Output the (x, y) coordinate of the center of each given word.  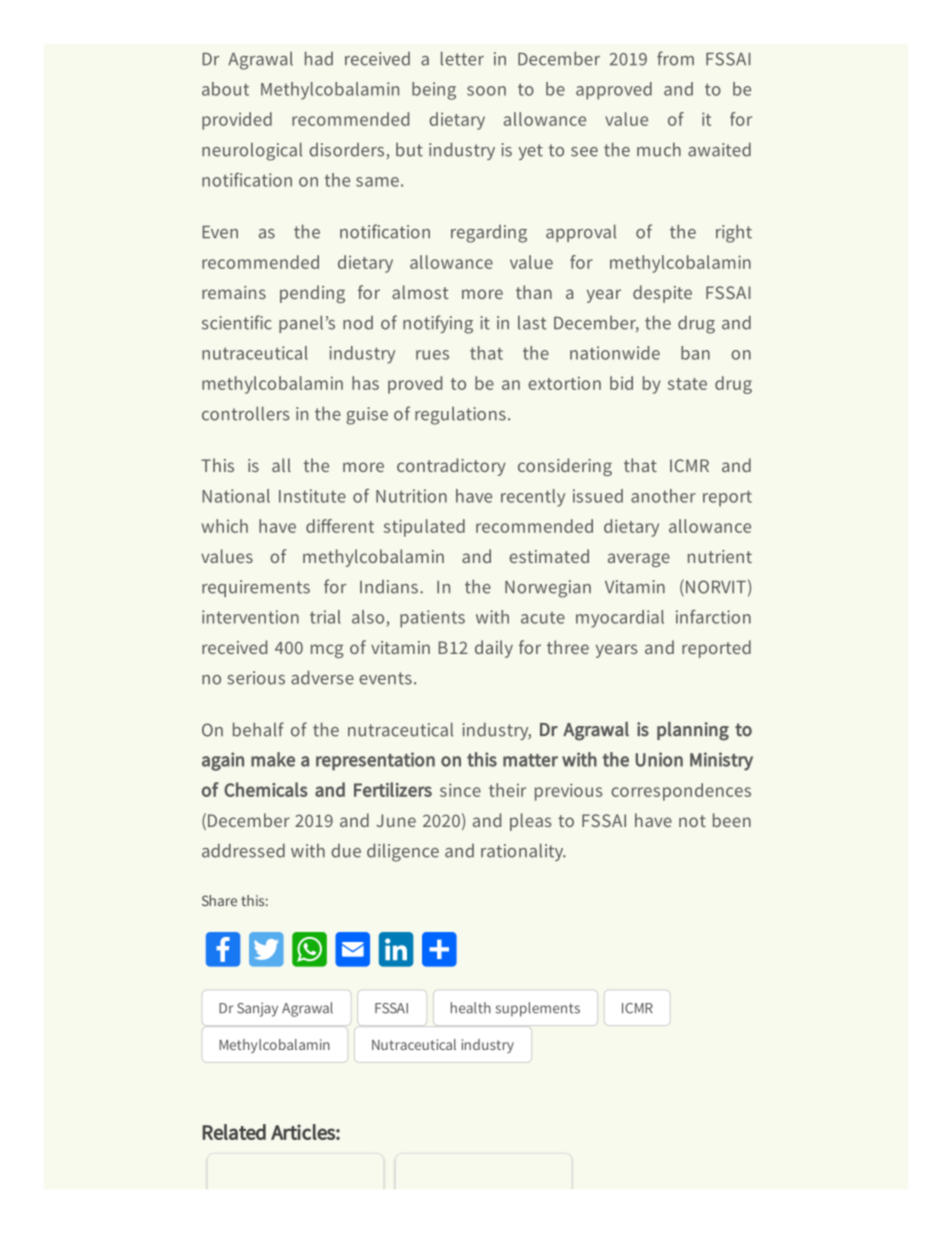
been (732, 820)
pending (312, 294)
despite (662, 294)
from (675, 58)
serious (256, 678)
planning (693, 731)
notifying (438, 324)
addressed (243, 850)
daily (494, 649)
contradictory (451, 467)
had (319, 58)
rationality (523, 852)
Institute (312, 496)
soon (486, 91)
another (663, 496)
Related (234, 1132)
